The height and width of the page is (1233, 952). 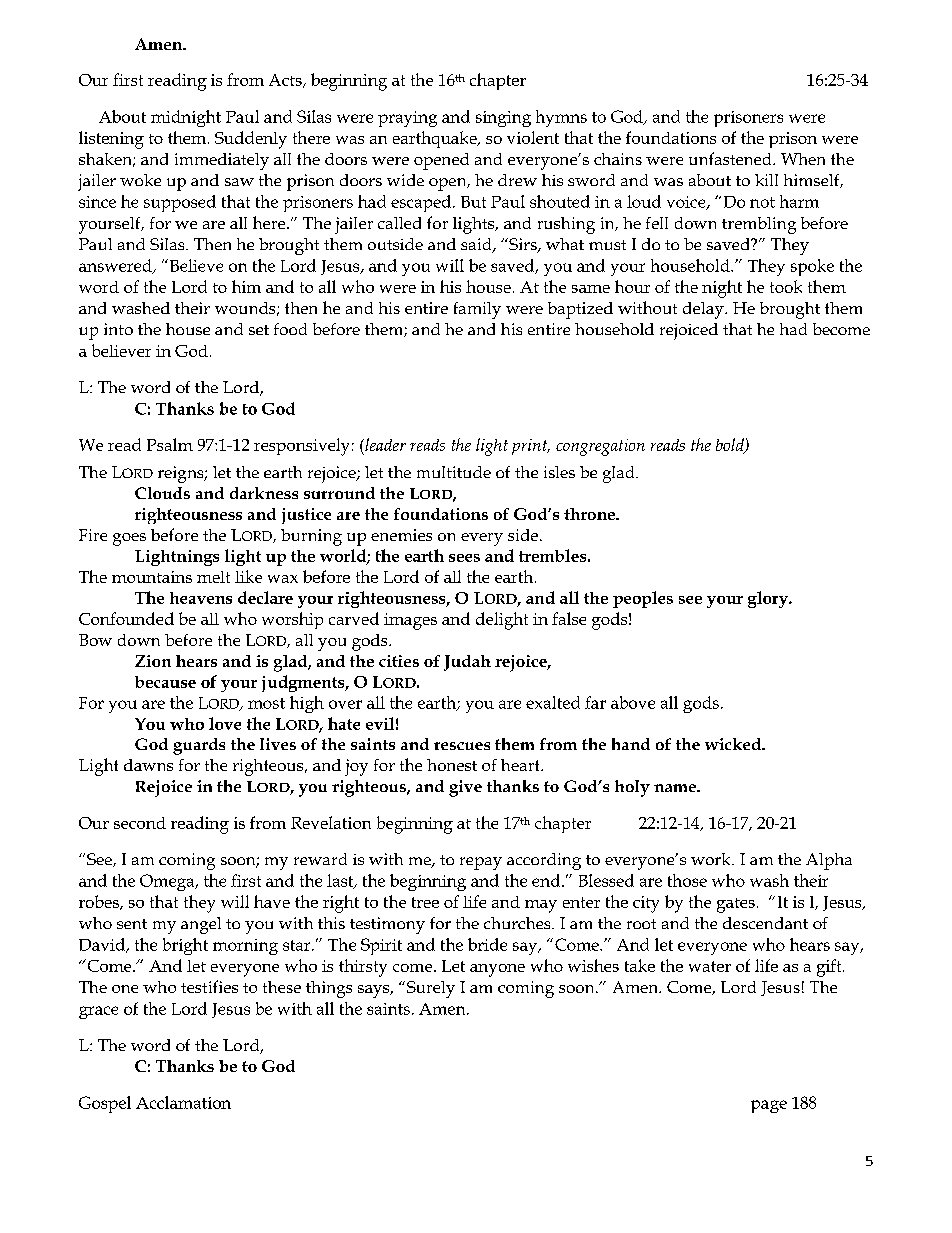 I want to click on Suddenly, so click(x=251, y=140).
